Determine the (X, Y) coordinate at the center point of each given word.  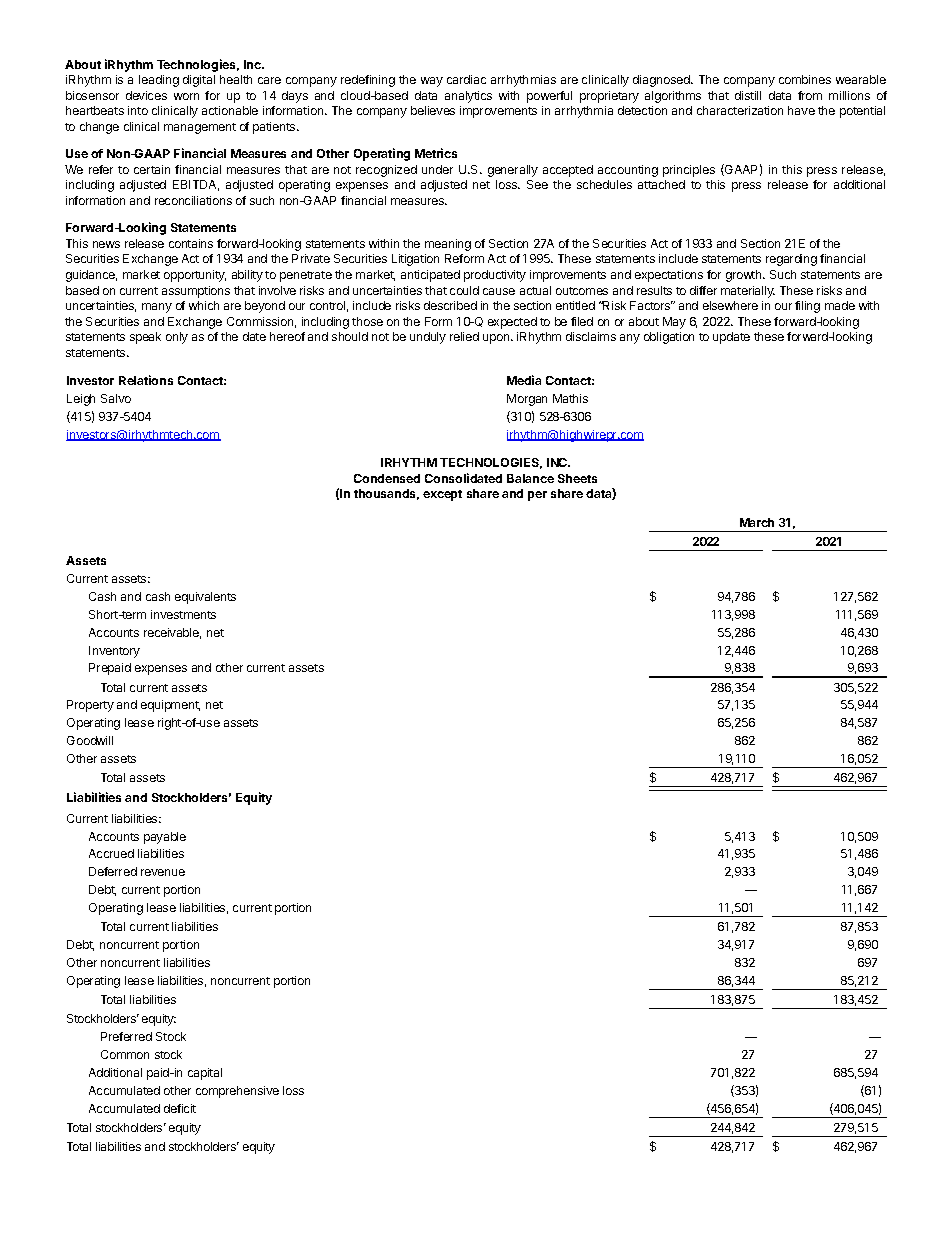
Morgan (527, 400)
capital (205, 1074)
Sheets (577, 478)
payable (165, 838)
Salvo (116, 398)
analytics (468, 97)
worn (186, 96)
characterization (740, 110)
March (757, 522)
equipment (170, 706)
